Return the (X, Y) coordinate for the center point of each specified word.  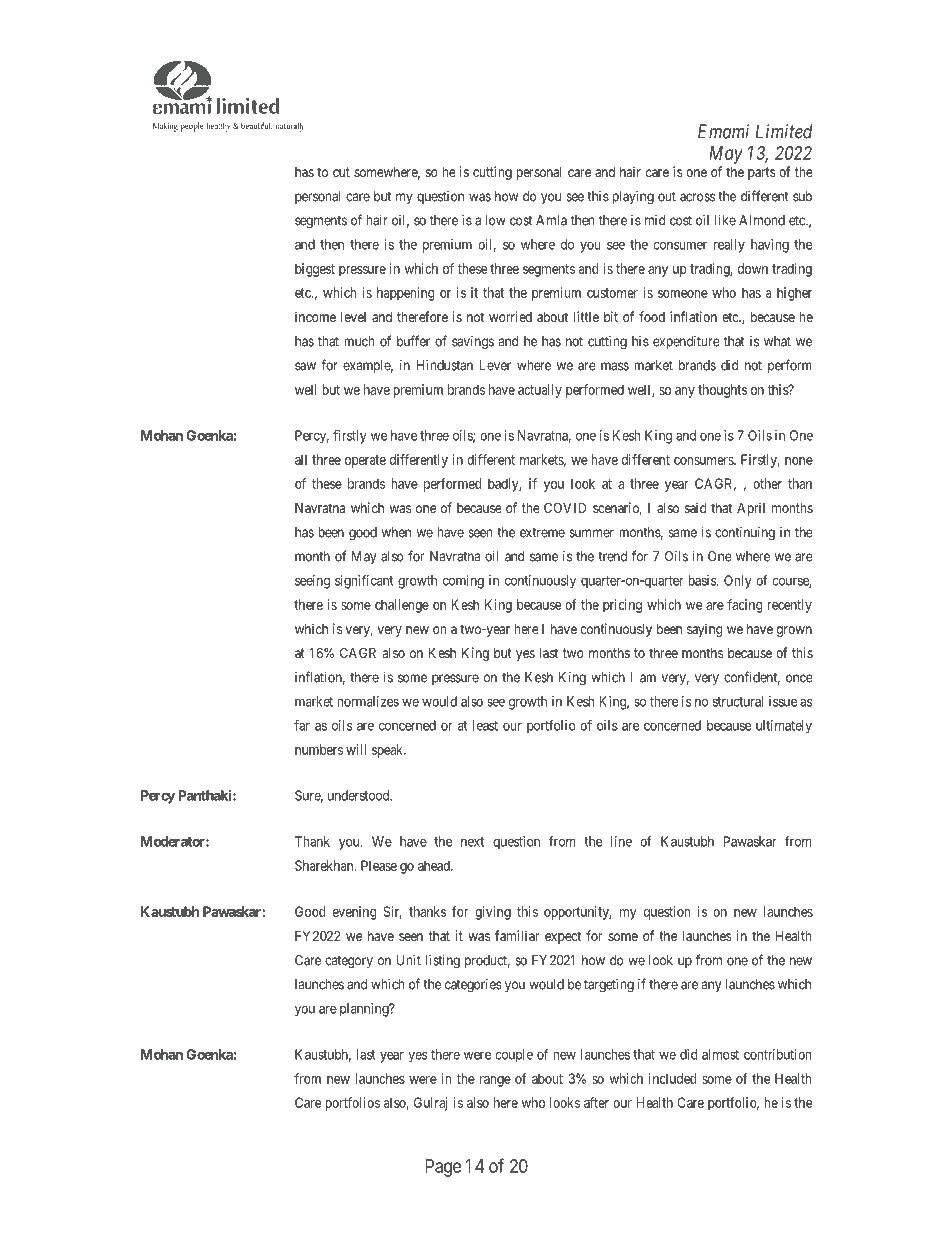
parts (761, 173)
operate (365, 461)
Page (443, 1168)
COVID (565, 507)
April (751, 509)
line (621, 841)
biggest (315, 270)
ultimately (784, 727)
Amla (551, 220)
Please (379, 865)
